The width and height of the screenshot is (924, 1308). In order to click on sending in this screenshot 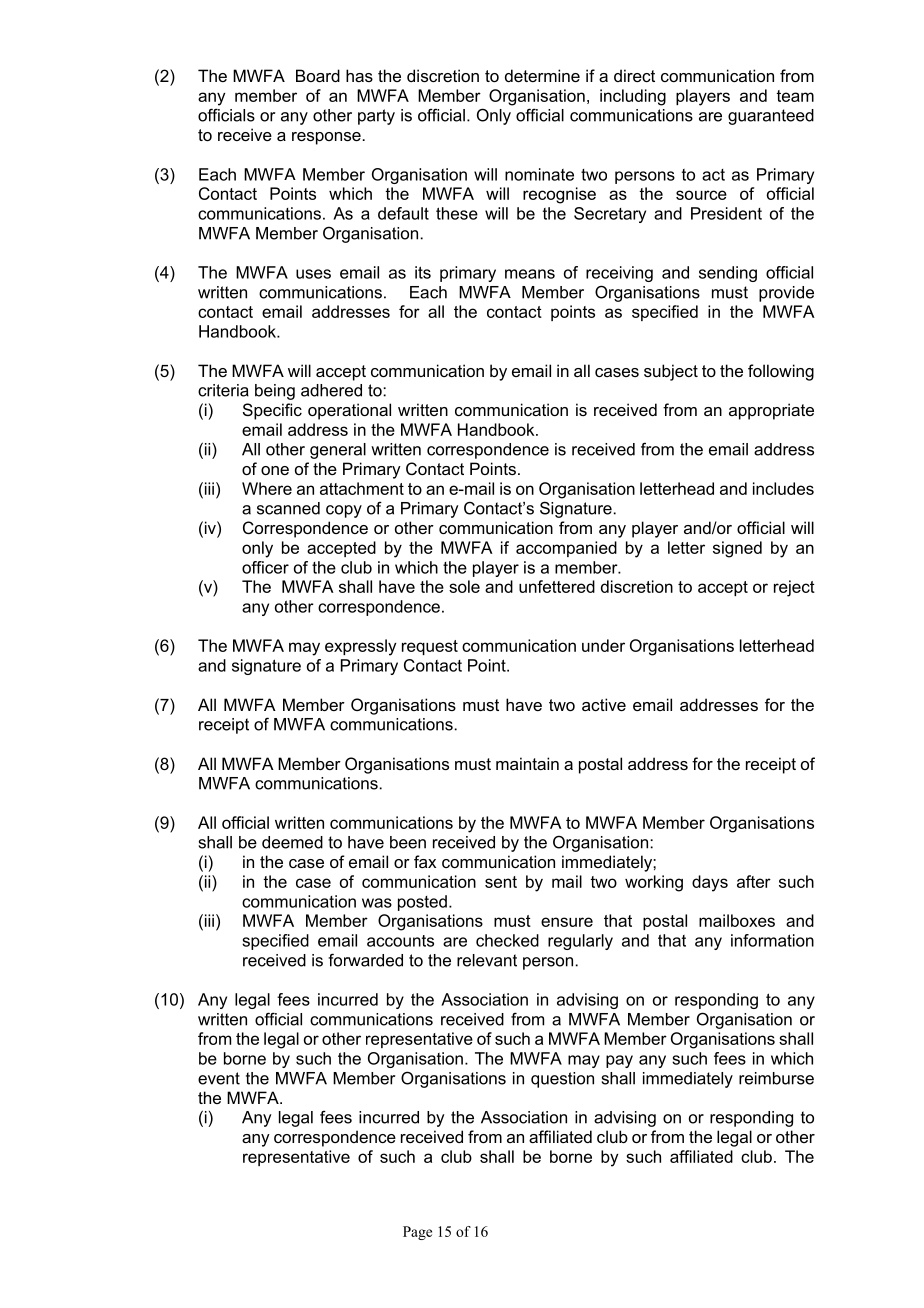, I will do `click(728, 274)`.
